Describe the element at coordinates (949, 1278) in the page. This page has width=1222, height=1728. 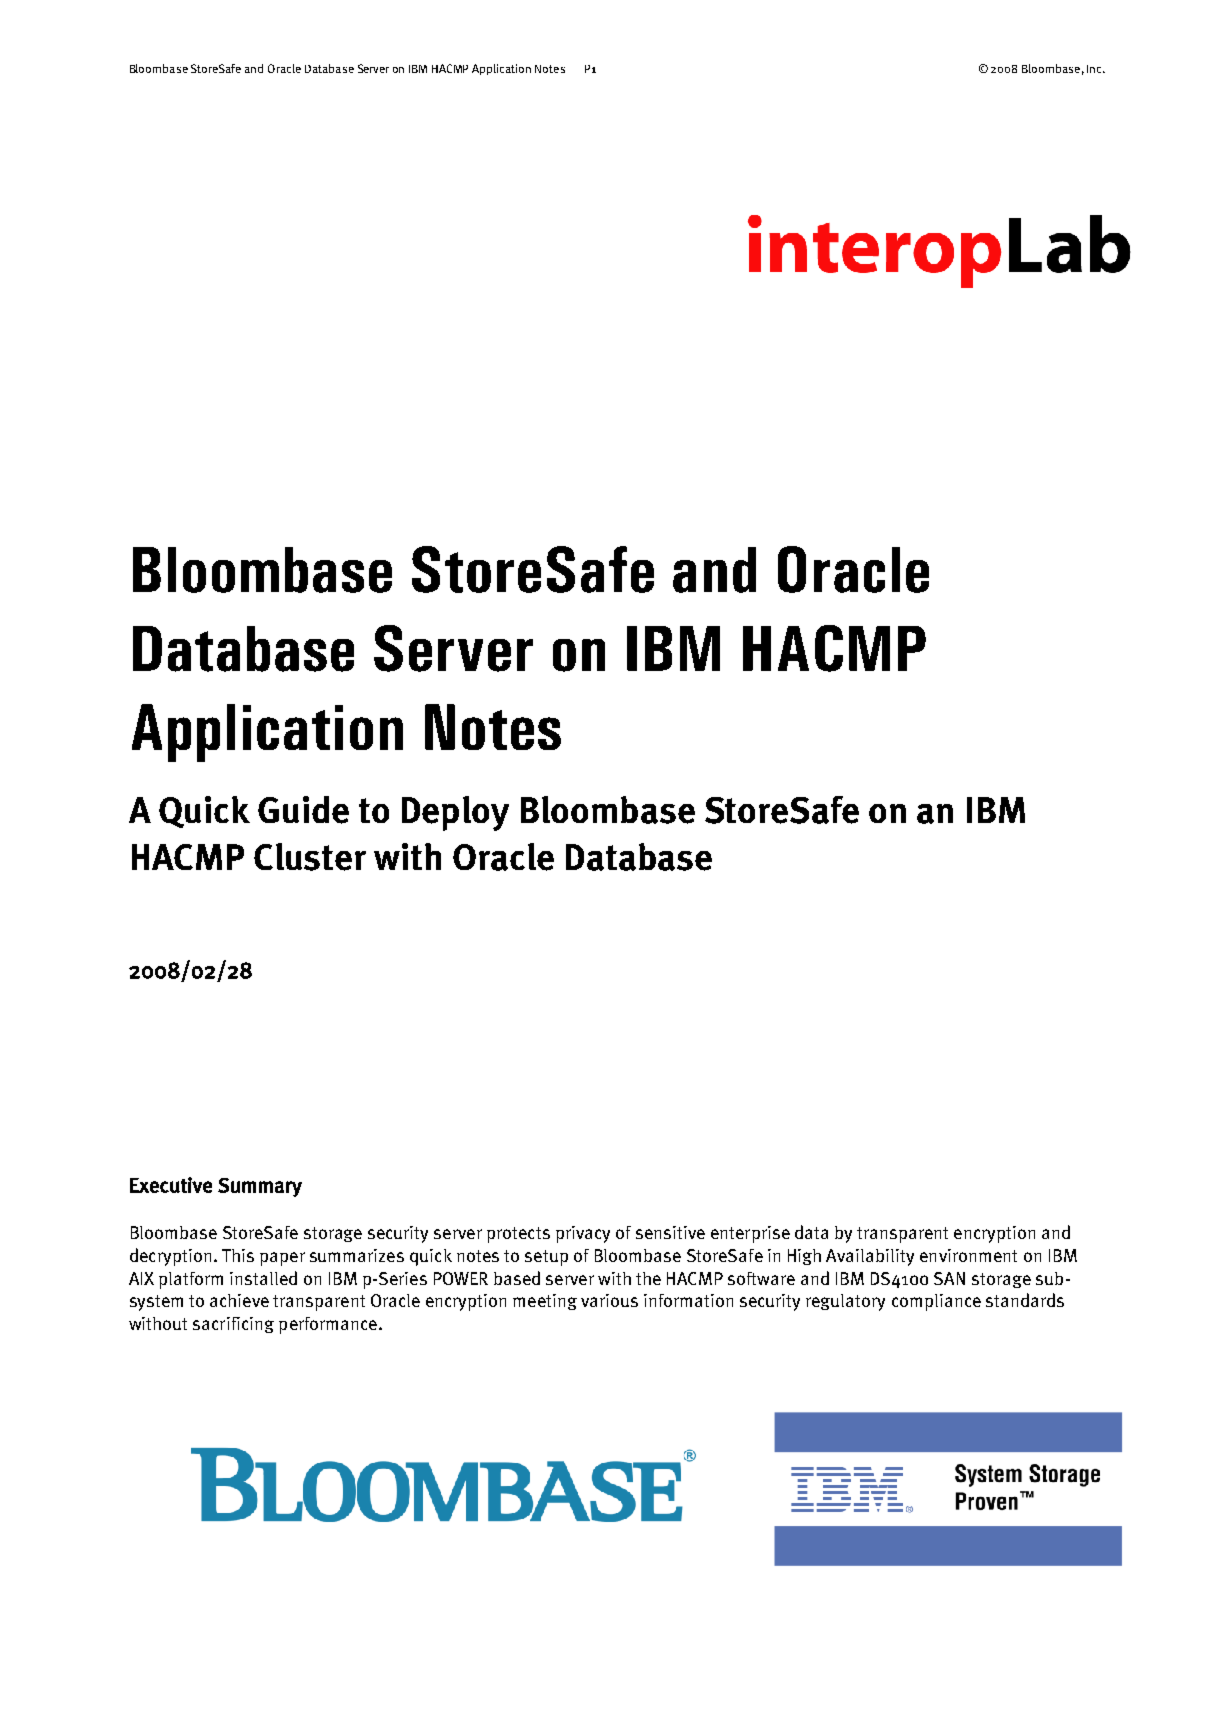
I see `SAN` at that location.
